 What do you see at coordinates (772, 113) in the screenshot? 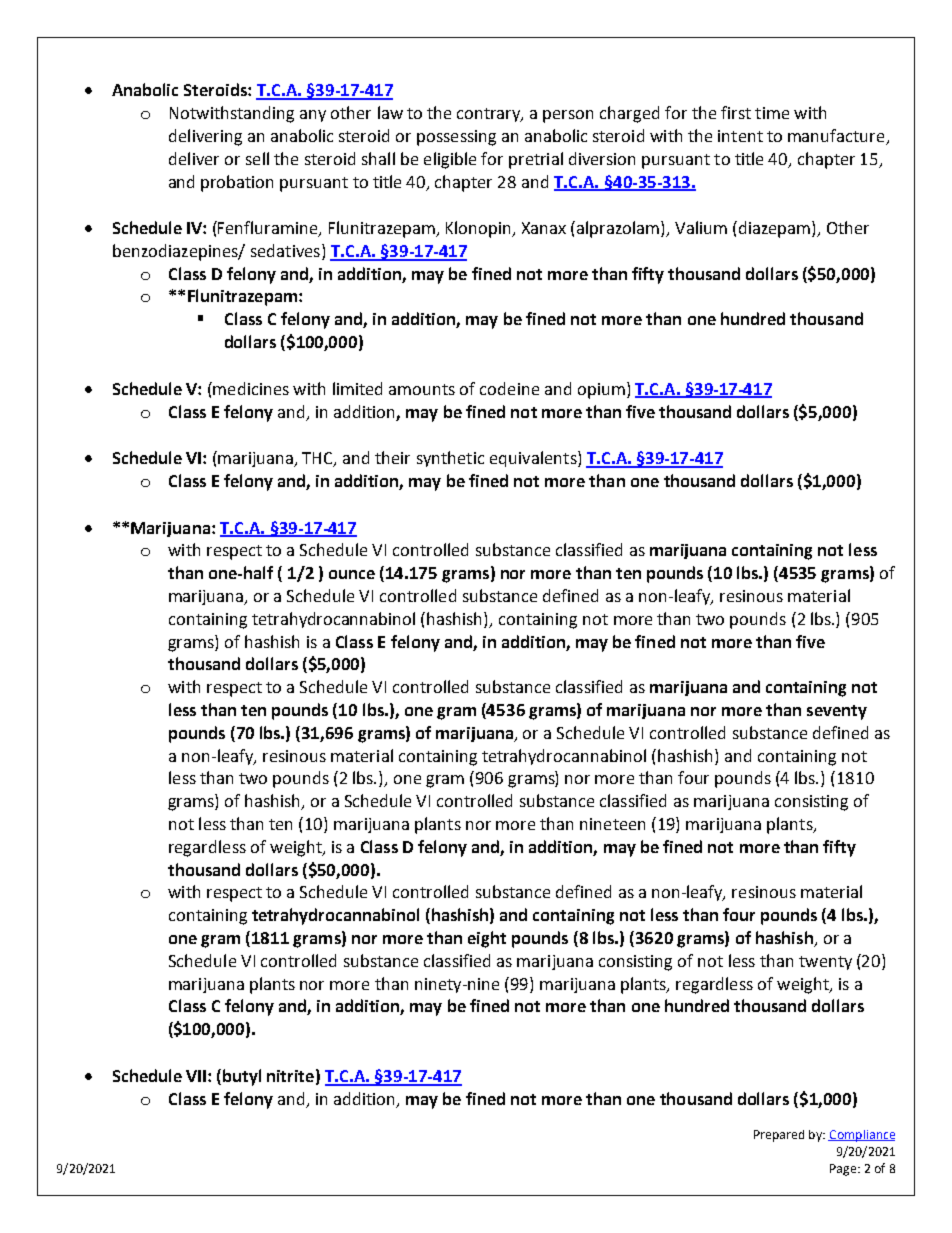
I see `time` at bounding box center [772, 113].
